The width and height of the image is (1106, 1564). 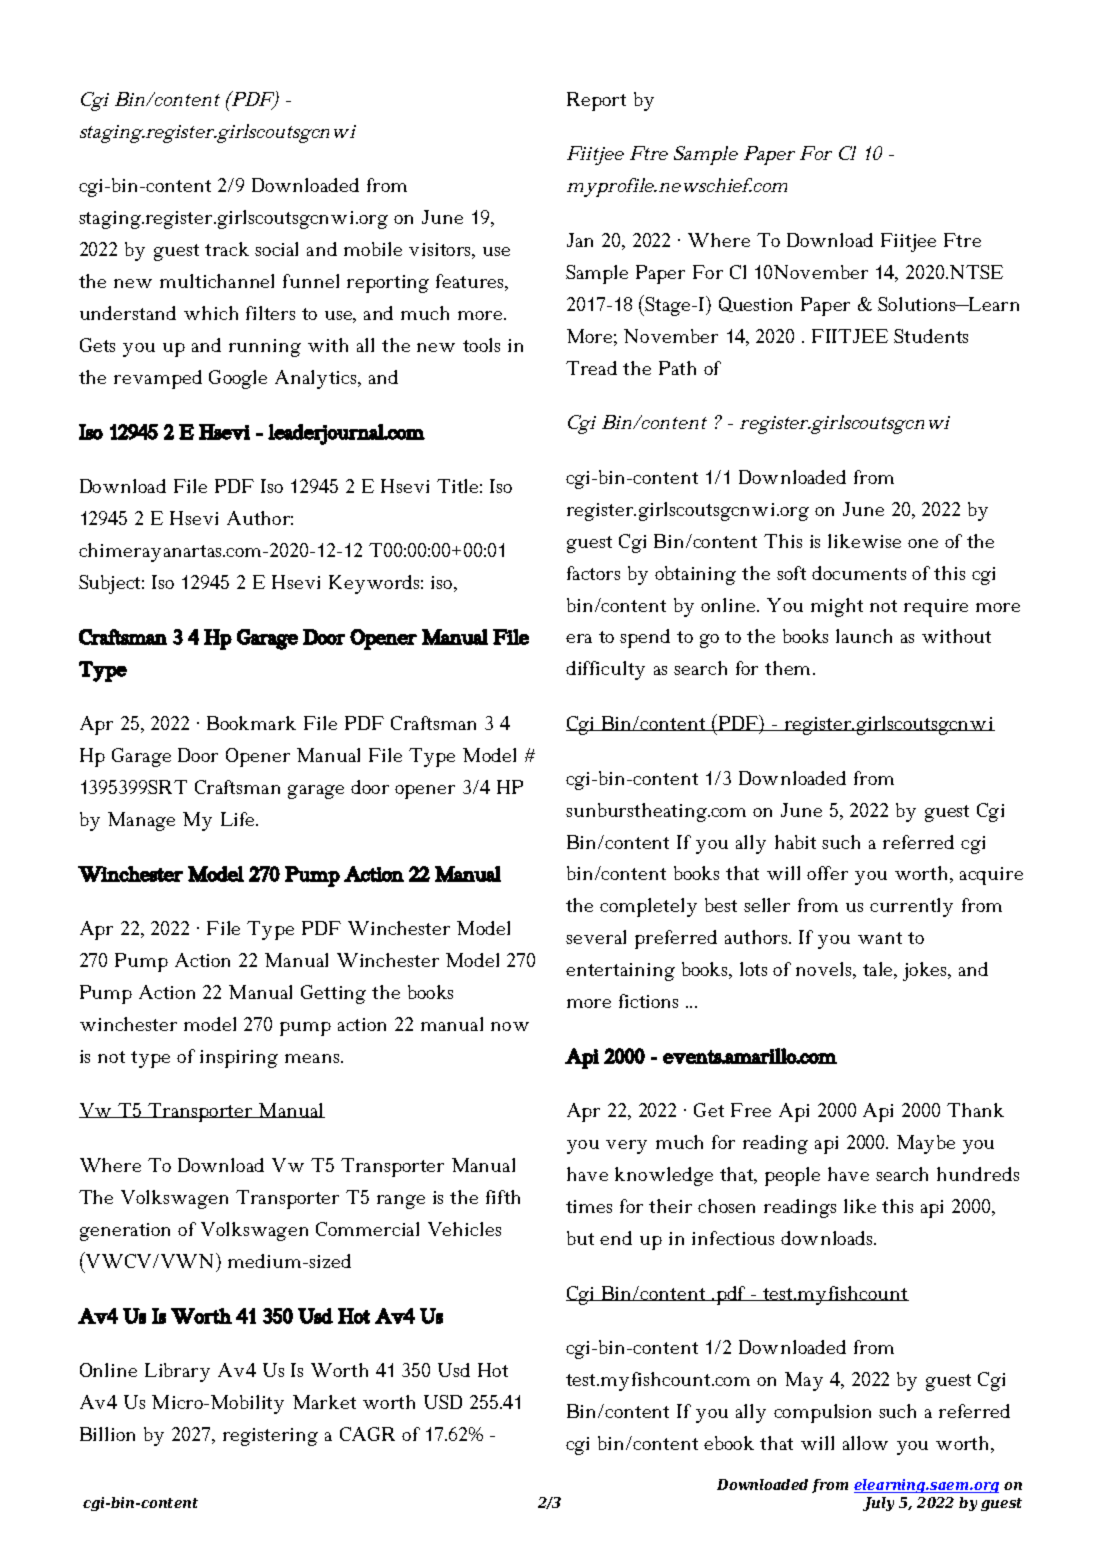 What do you see at coordinates (975, 1110) in the image?
I see `Thank` at bounding box center [975, 1110].
